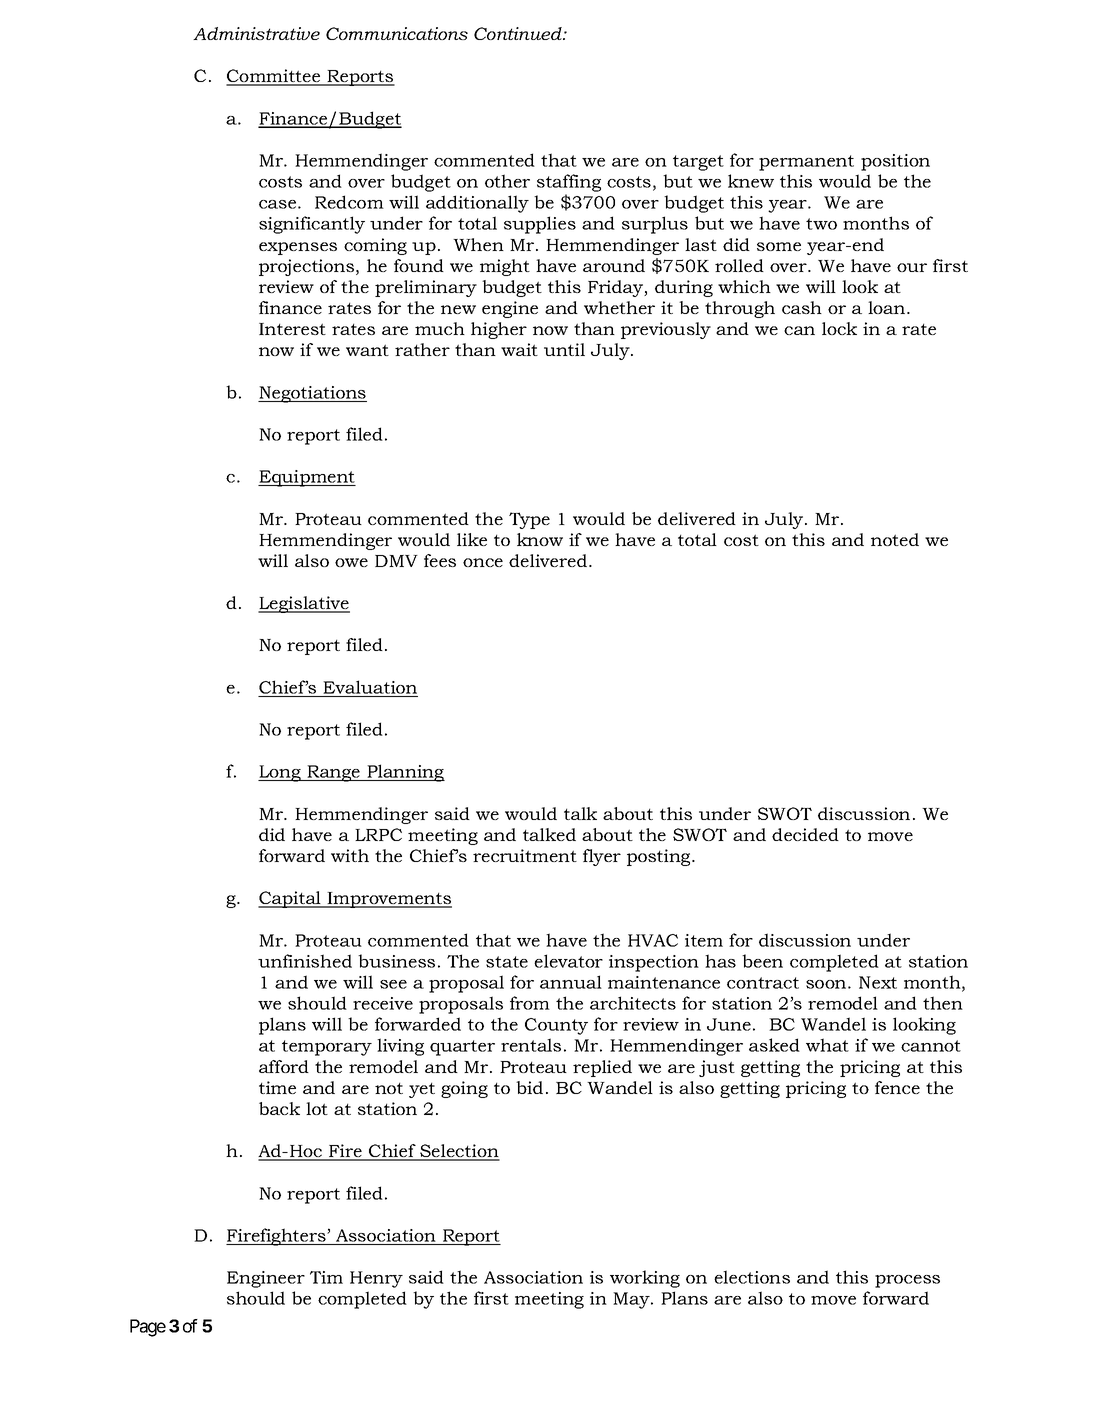 The height and width of the screenshot is (1422, 1099). What do you see at coordinates (274, 77) in the screenshot?
I see `Committee` at bounding box center [274, 77].
